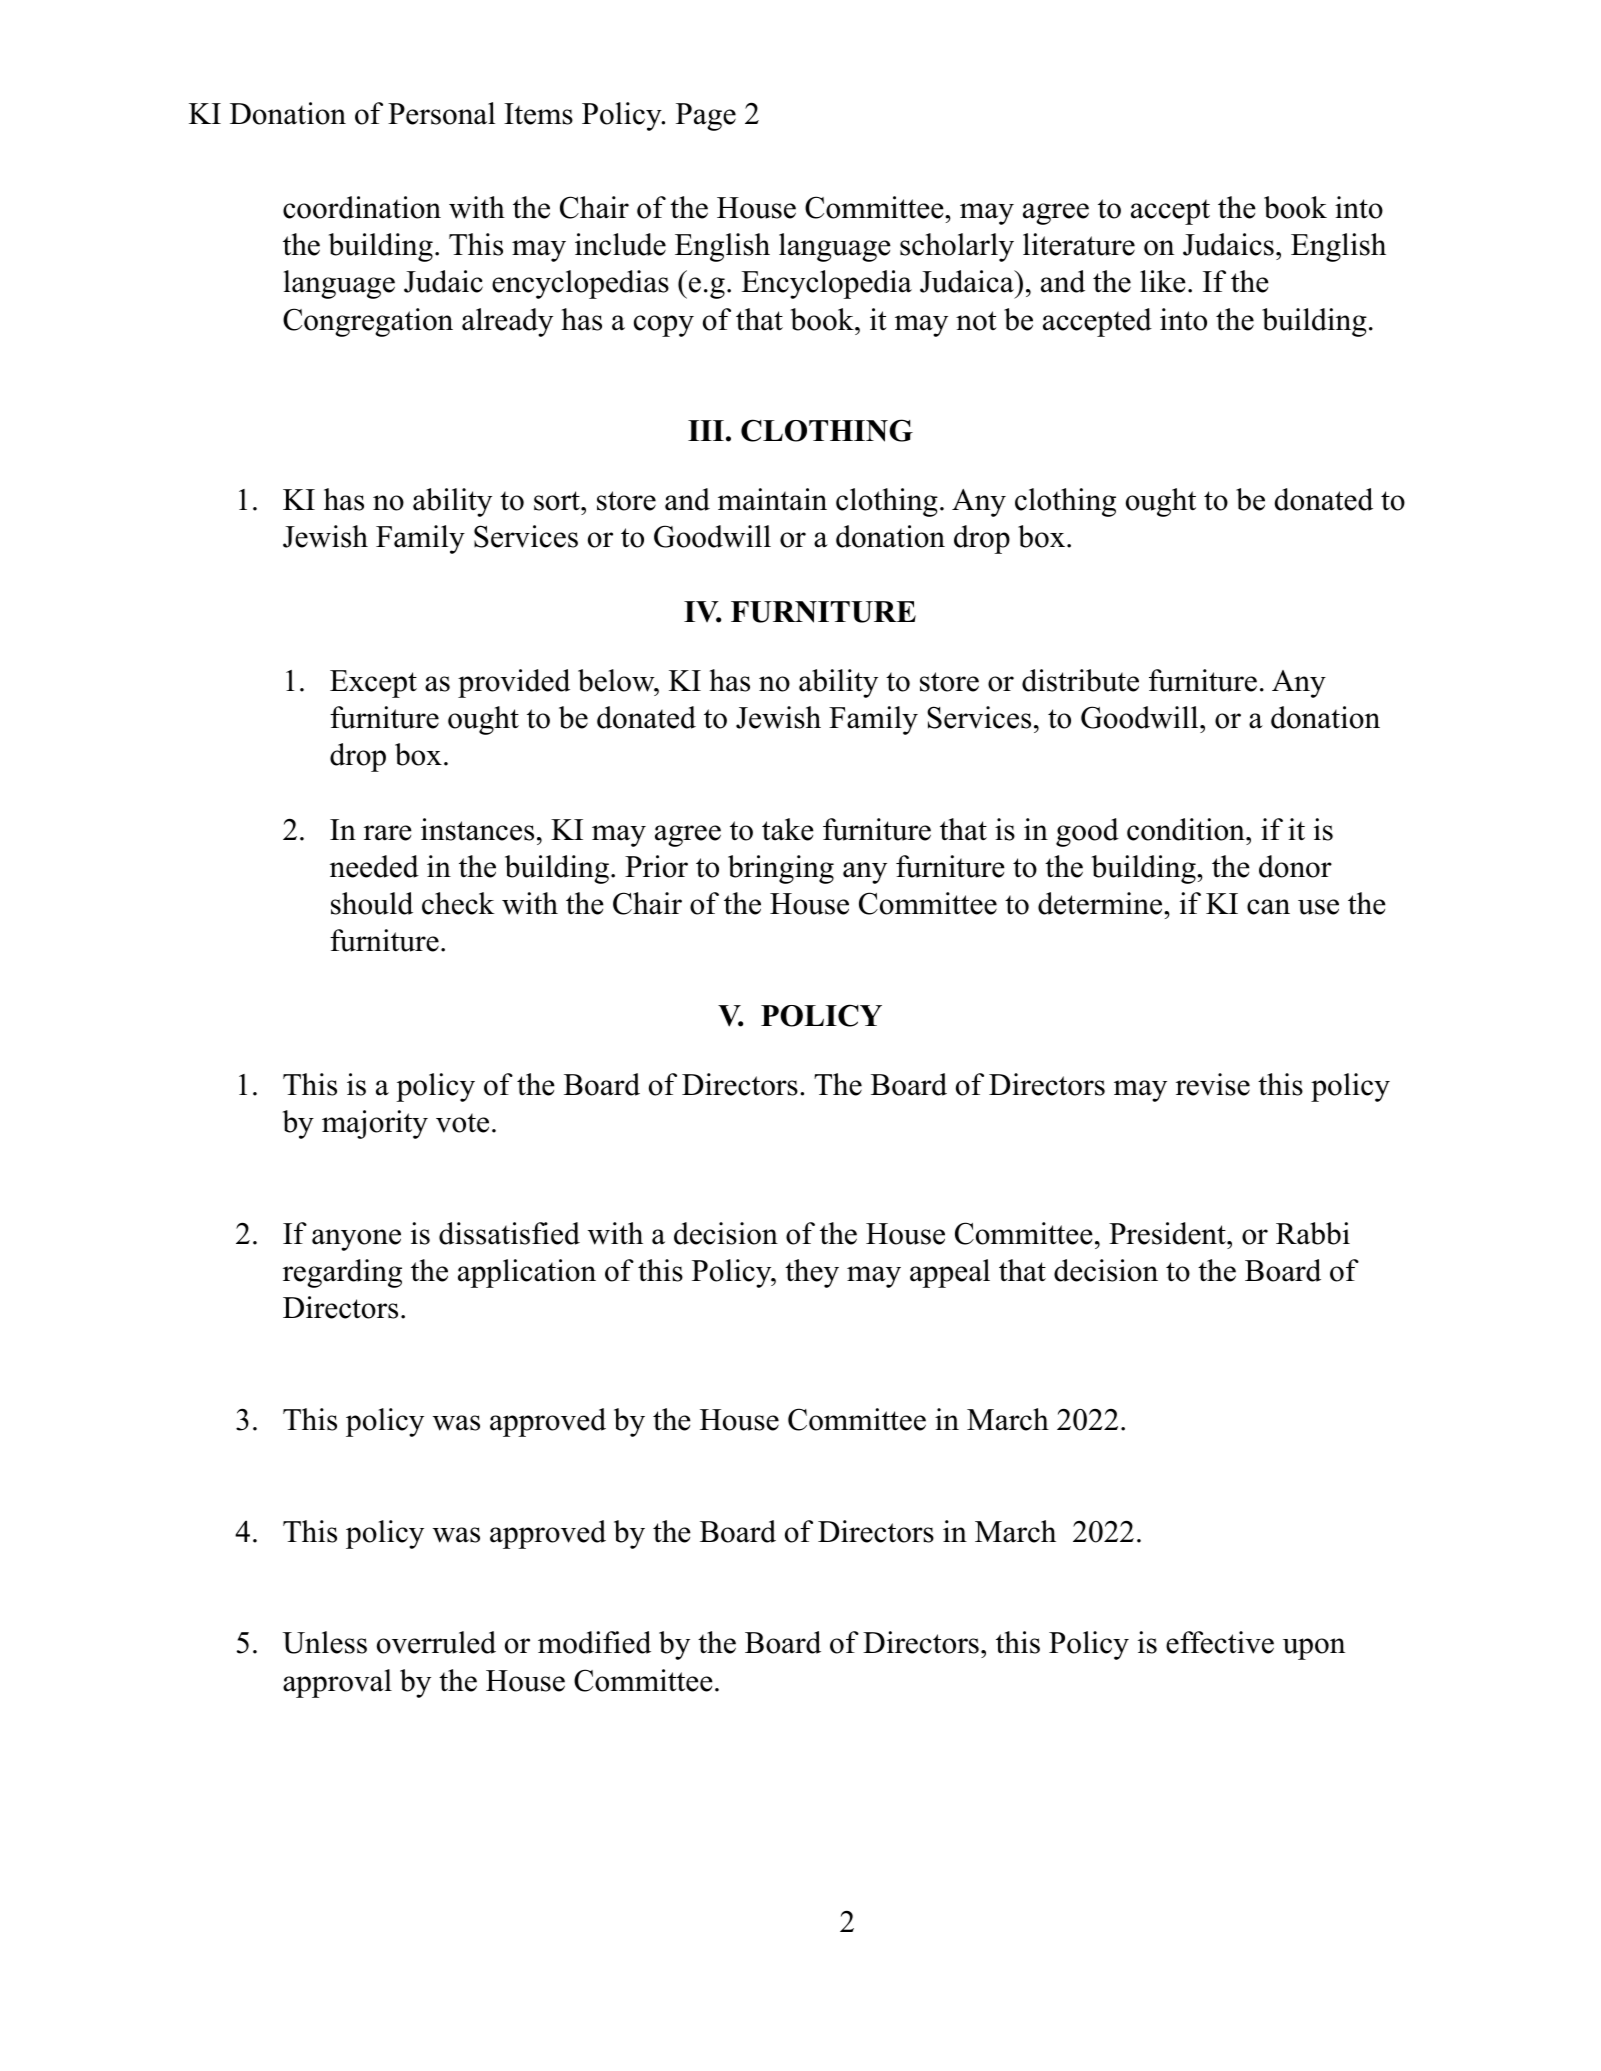  Describe the element at coordinates (441, 113) in the screenshot. I see `Personal` at that location.
